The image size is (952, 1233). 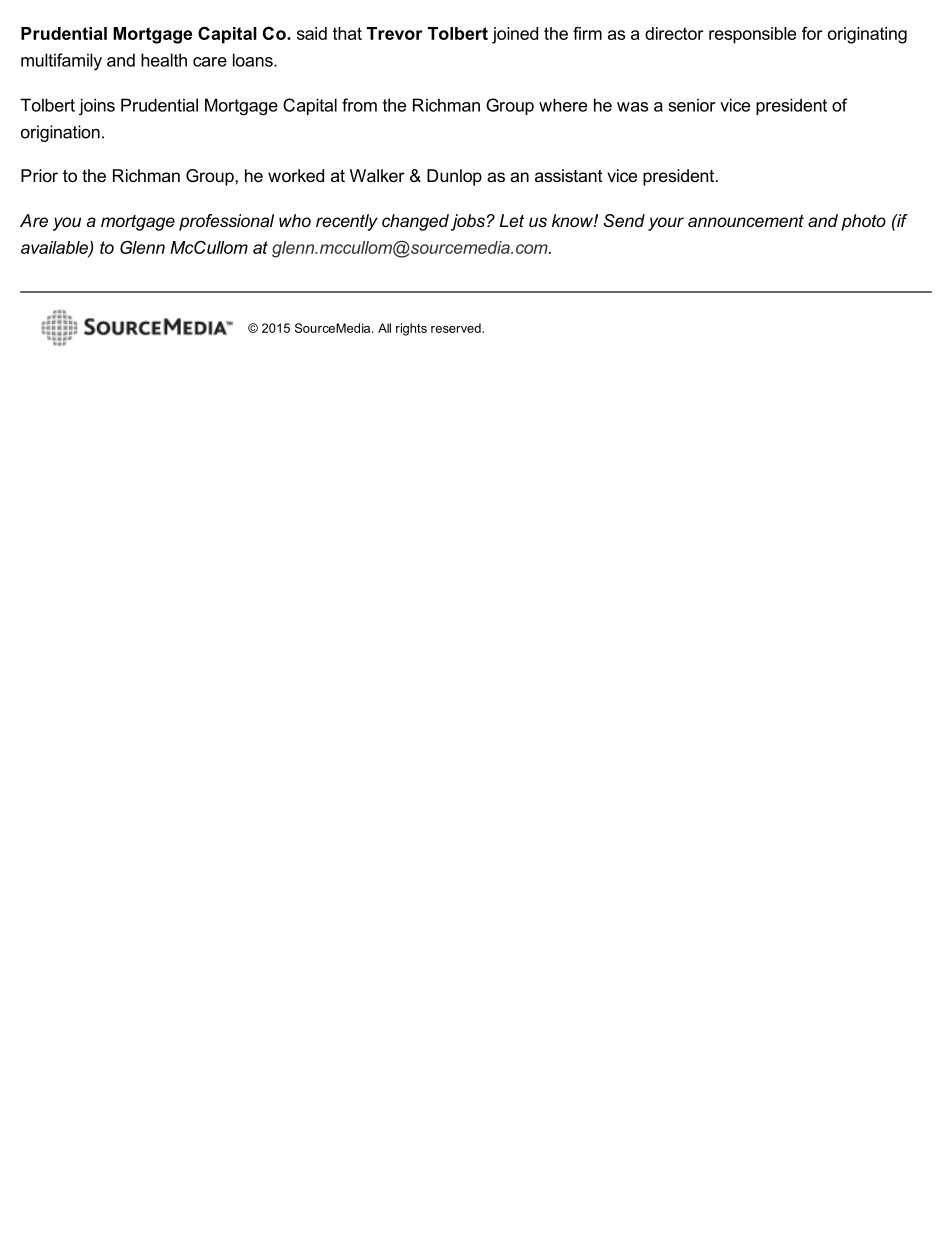 What do you see at coordinates (746, 220) in the screenshot?
I see `announcement` at bounding box center [746, 220].
